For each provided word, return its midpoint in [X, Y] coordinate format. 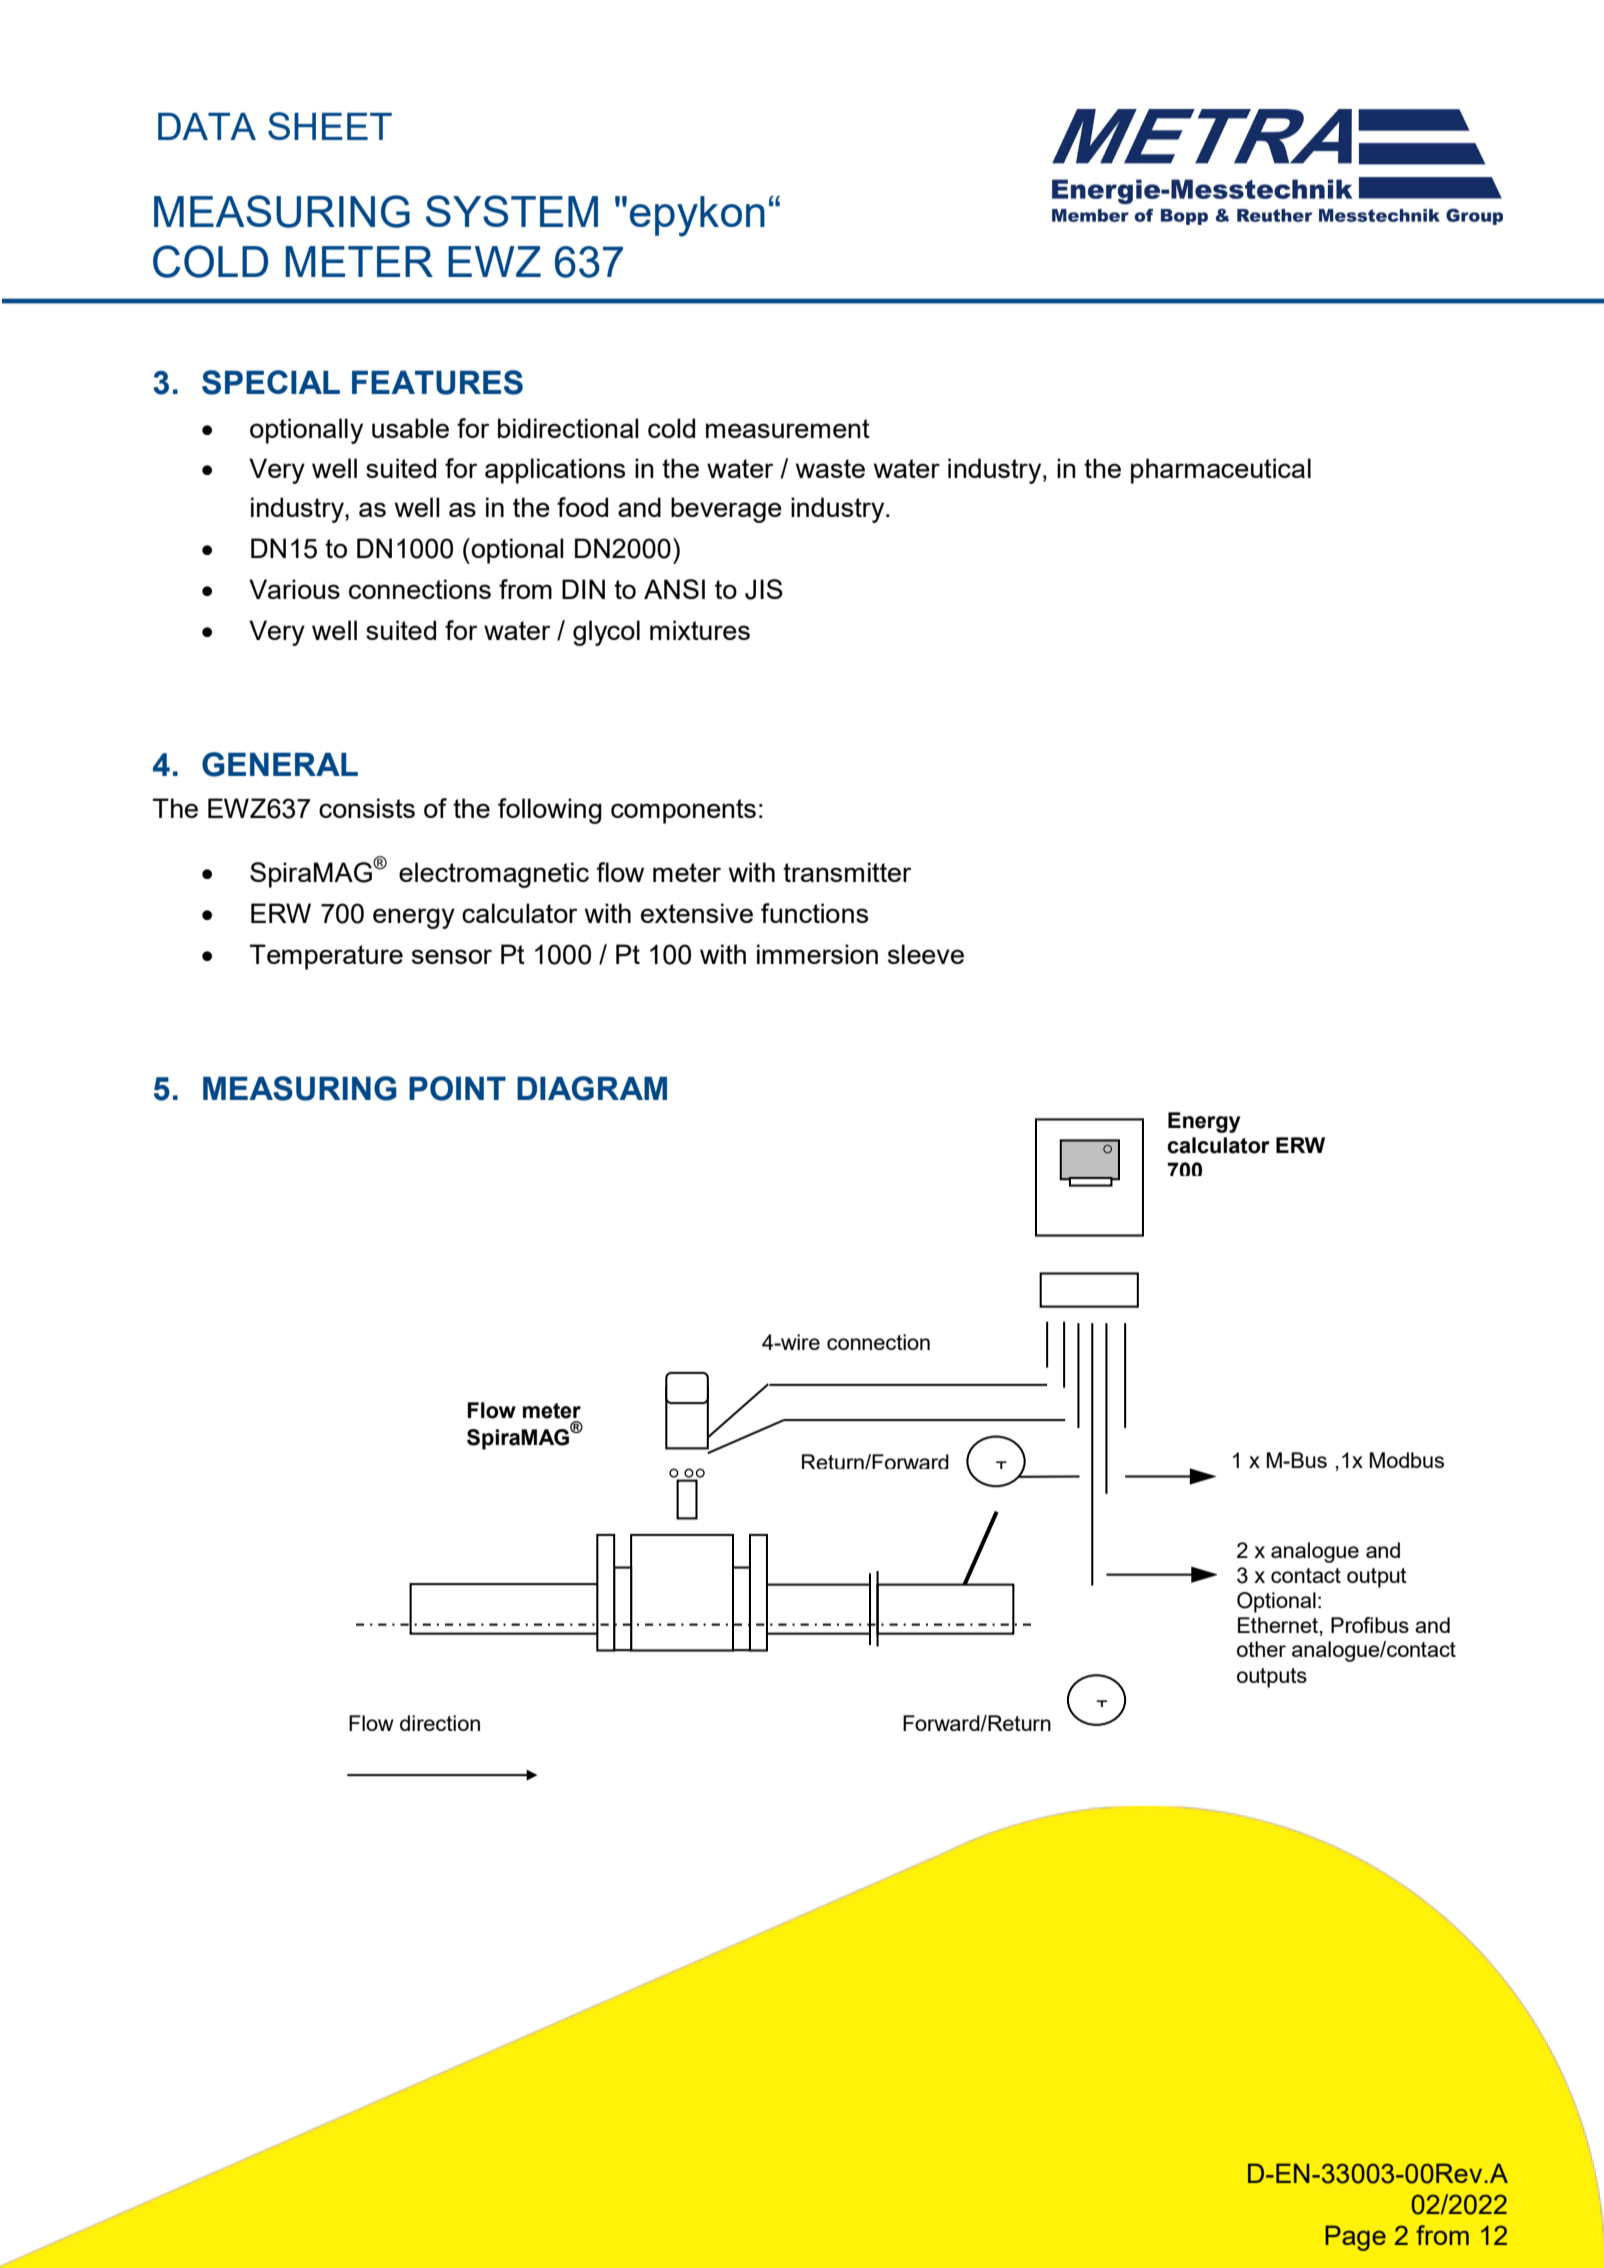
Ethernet [1279, 1625]
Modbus [1407, 1460]
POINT [457, 1088]
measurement [788, 428]
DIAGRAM [592, 1088]
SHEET [330, 126]
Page [1355, 2238]
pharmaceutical [1221, 471]
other [1261, 1649]
